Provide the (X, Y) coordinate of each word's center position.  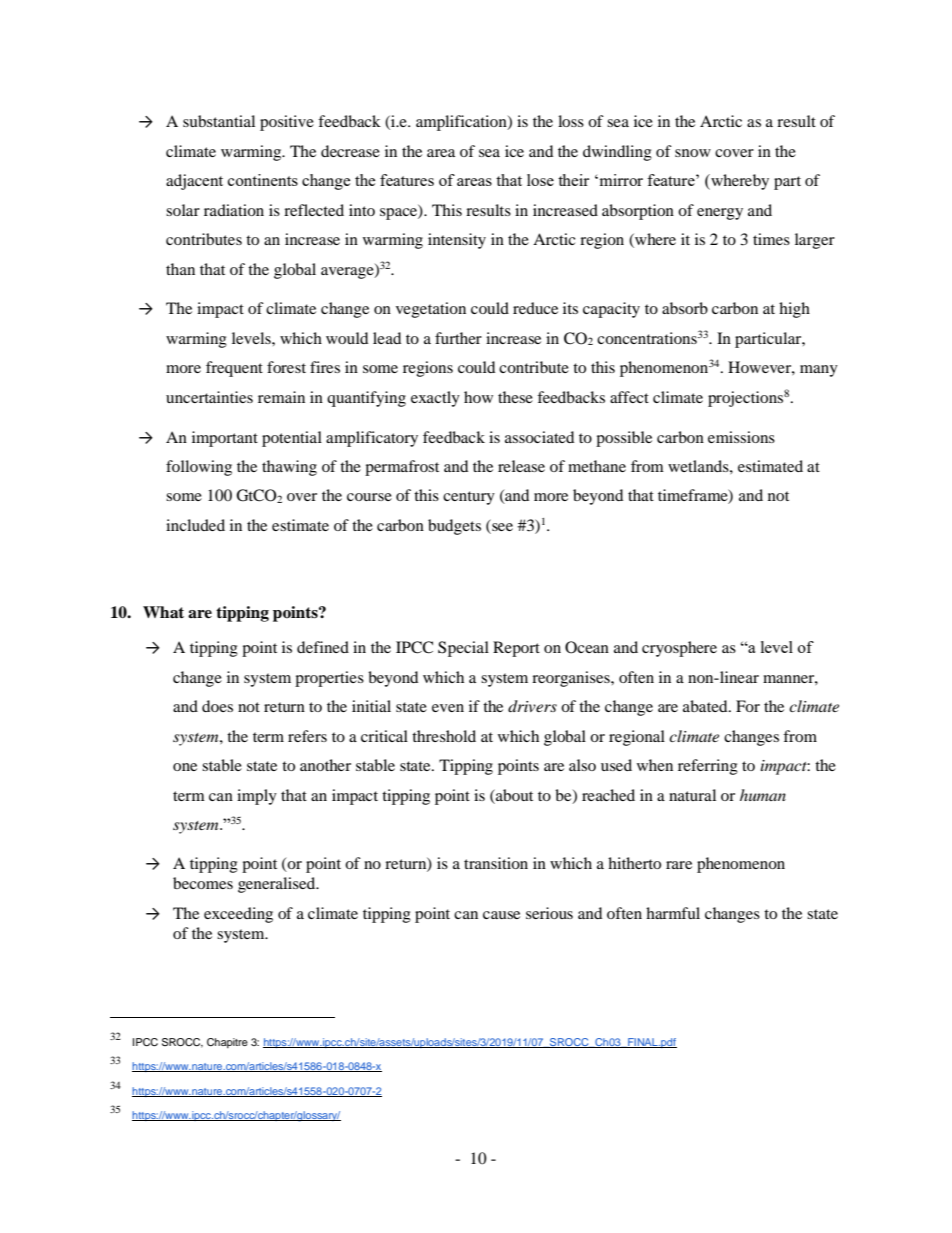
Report (516, 649)
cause (501, 915)
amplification (462, 123)
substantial (219, 121)
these (515, 397)
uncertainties (209, 397)
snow (693, 153)
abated (706, 706)
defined (323, 647)
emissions (741, 437)
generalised (278, 885)
